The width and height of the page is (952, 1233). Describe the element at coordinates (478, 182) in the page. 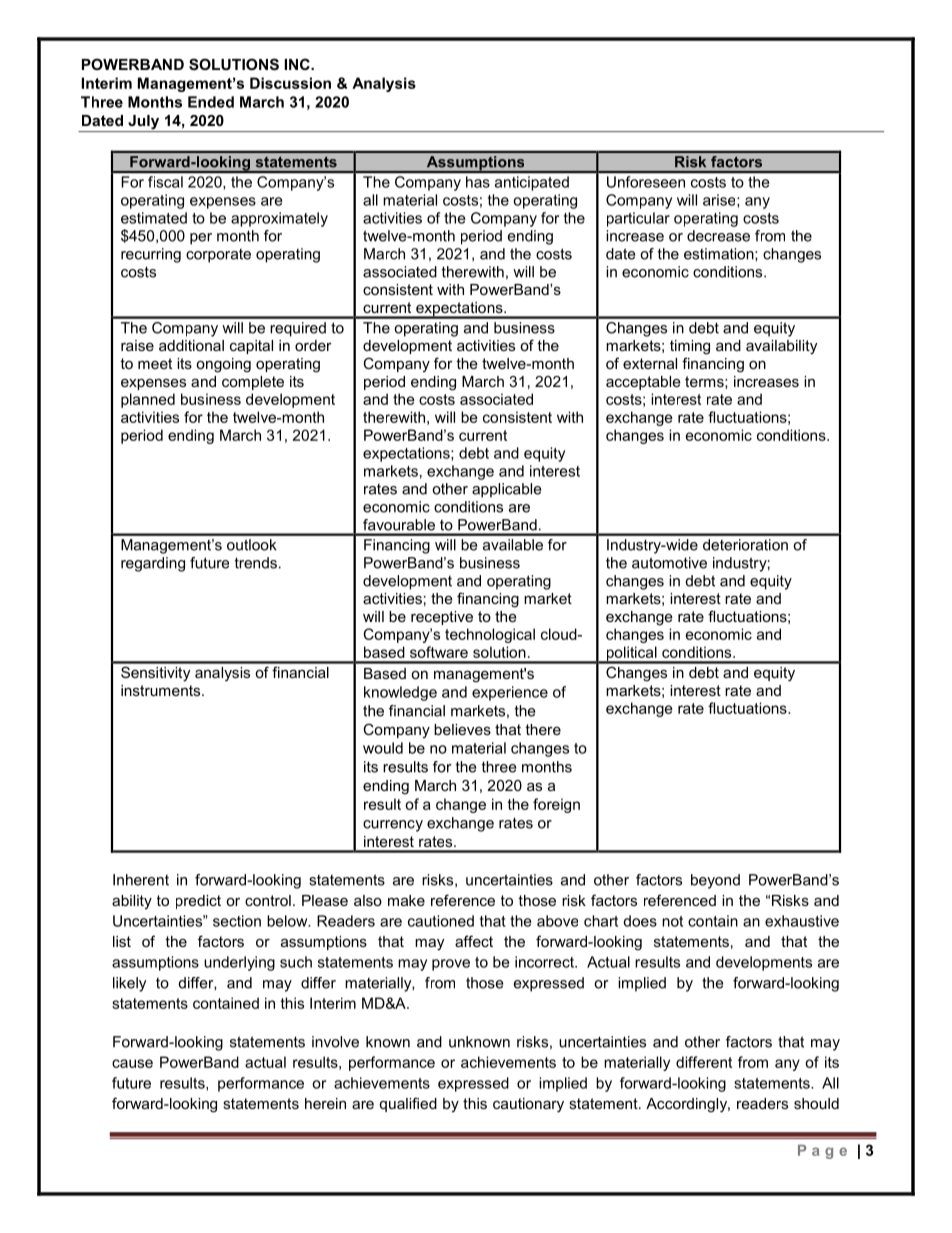

I see `has` at that location.
